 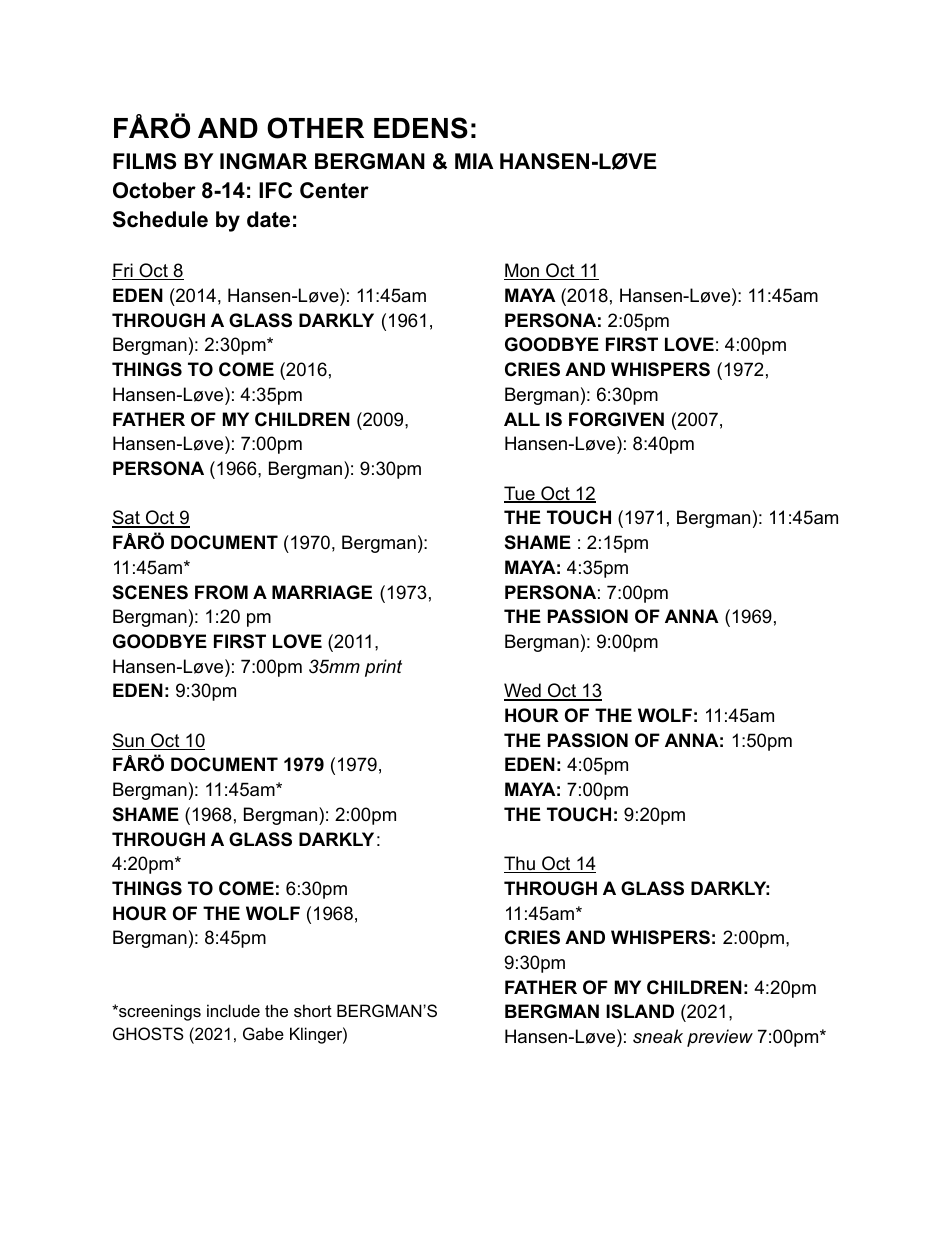 I want to click on Wed, so click(x=523, y=691).
